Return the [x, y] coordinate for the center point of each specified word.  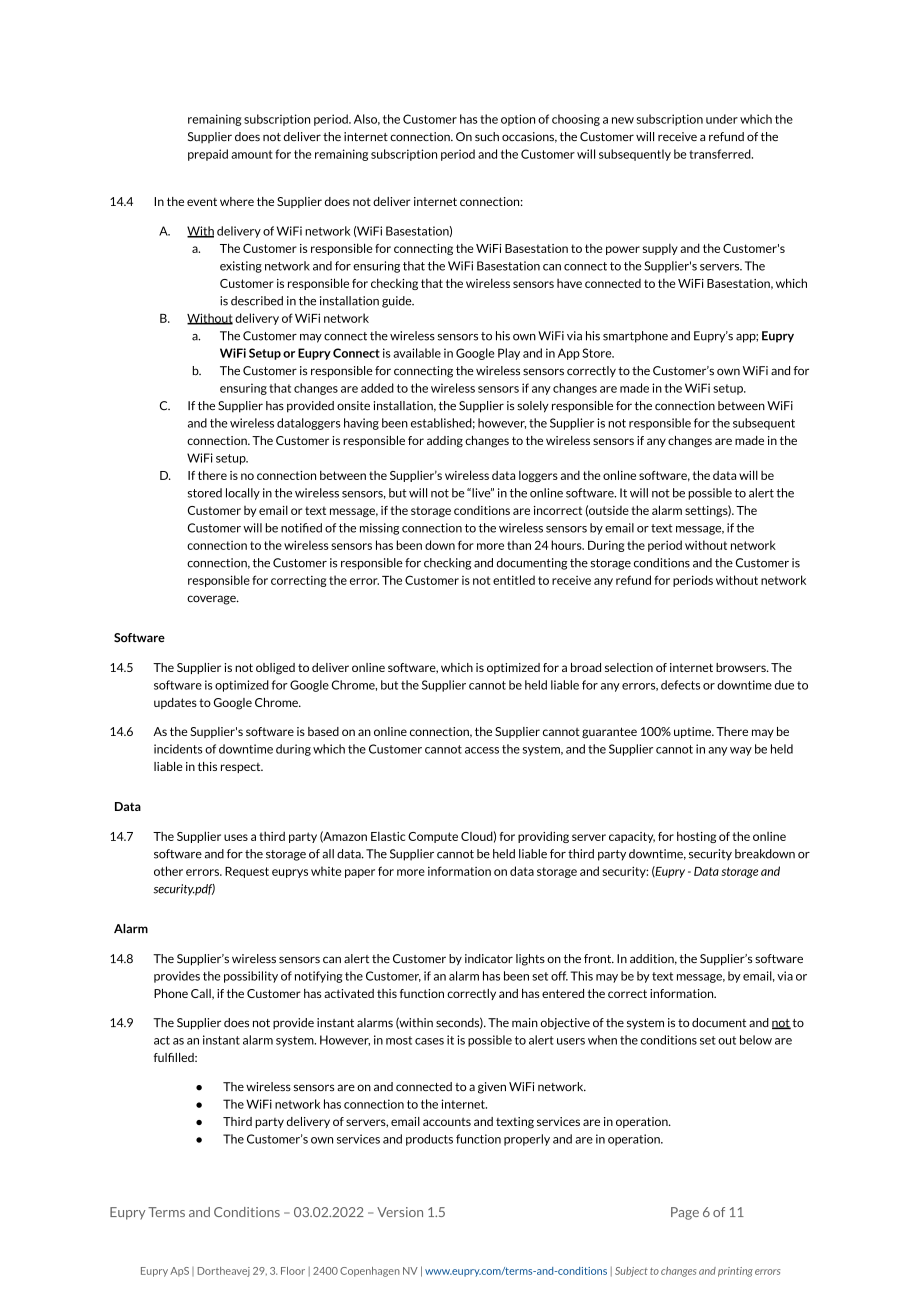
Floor [293, 1271]
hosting [696, 837]
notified [301, 528]
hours [567, 545]
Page [685, 1213]
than [519, 545]
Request [247, 872]
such [487, 137]
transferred [721, 154]
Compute [433, 837]
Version [400, 1212]
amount [252, 154]
